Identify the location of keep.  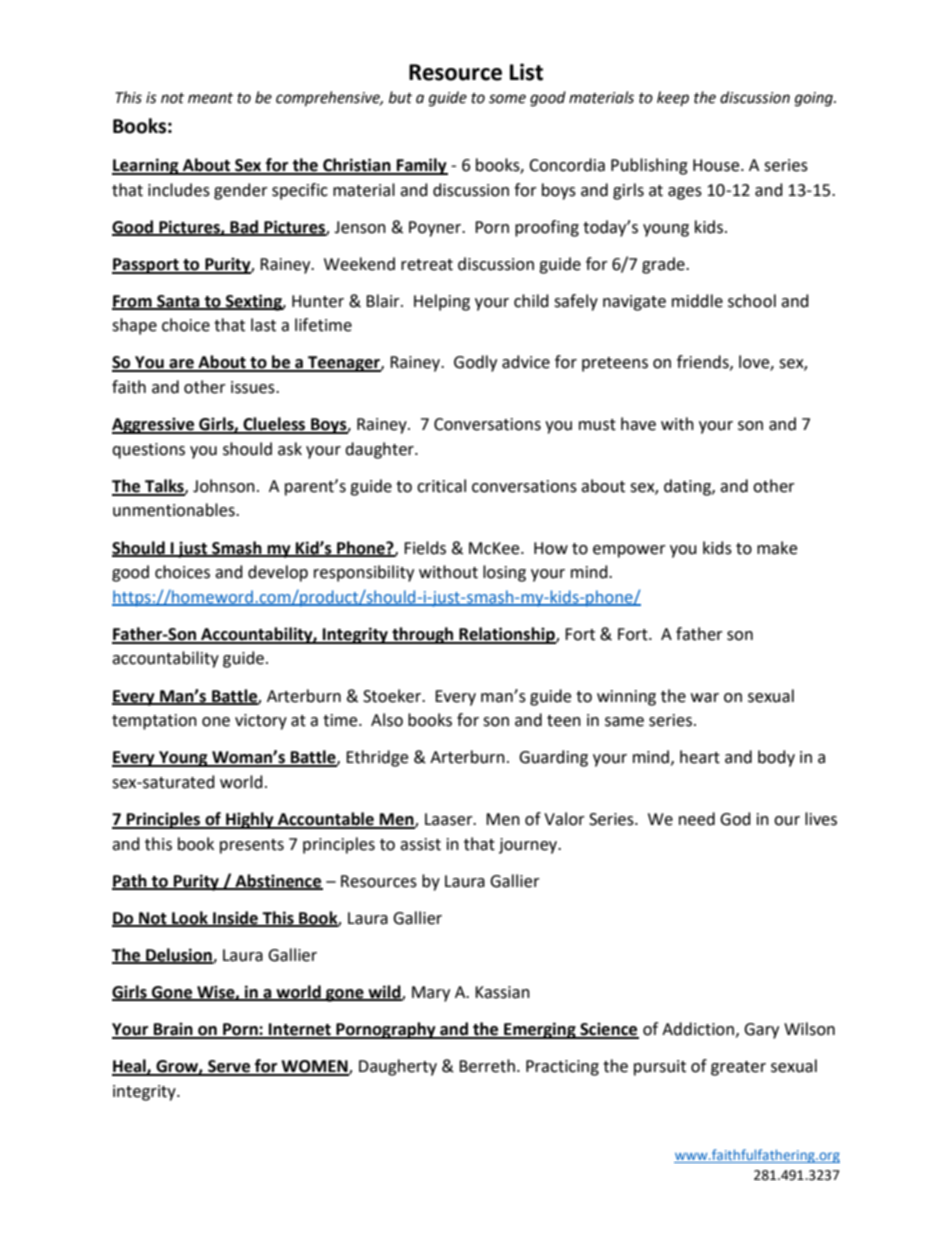
(673, 98).
